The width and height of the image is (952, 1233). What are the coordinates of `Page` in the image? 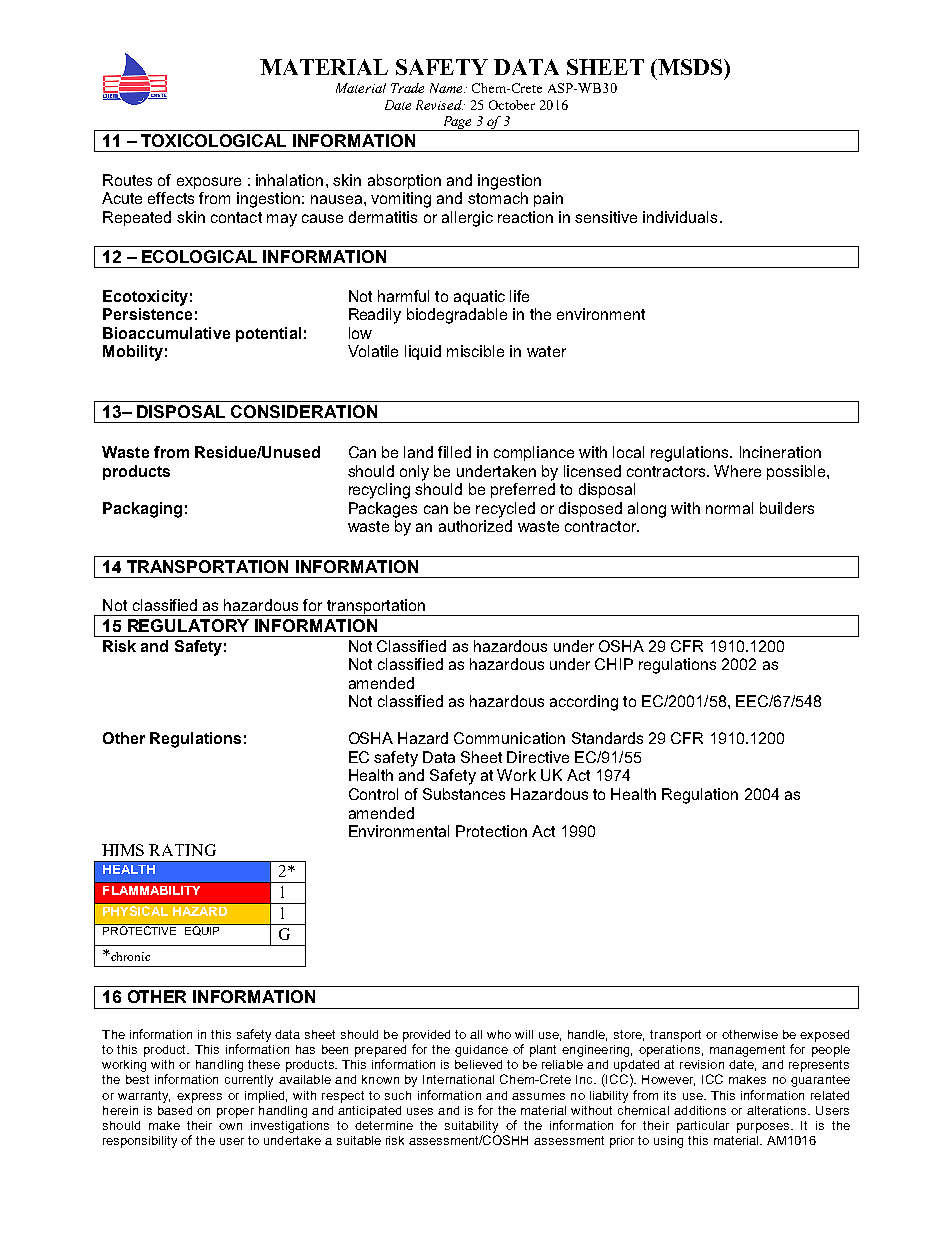 It's located at (457, 123).
